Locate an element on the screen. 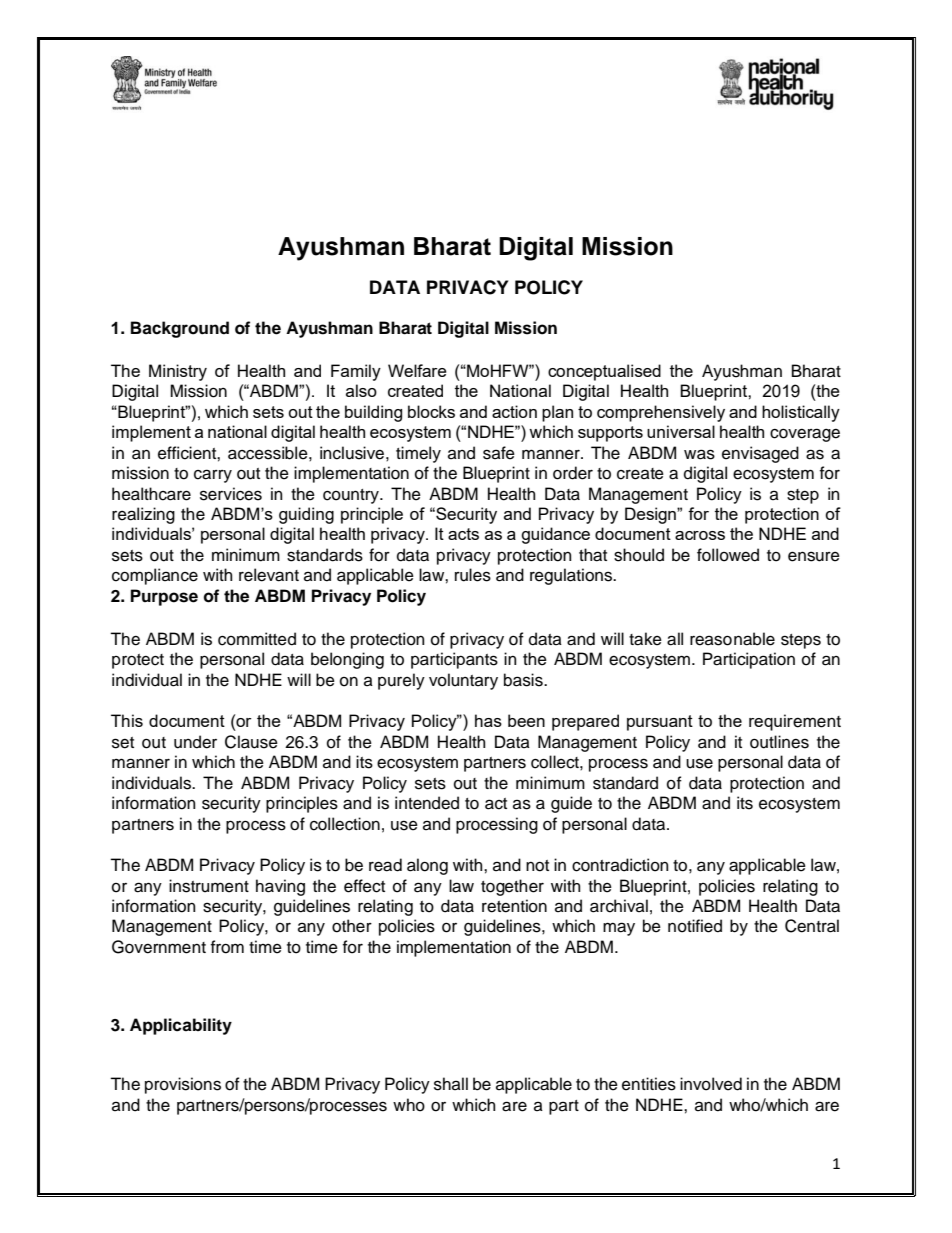 This screenshot has height=1233, width=952. shall is located at coordinates (451, 1084).
